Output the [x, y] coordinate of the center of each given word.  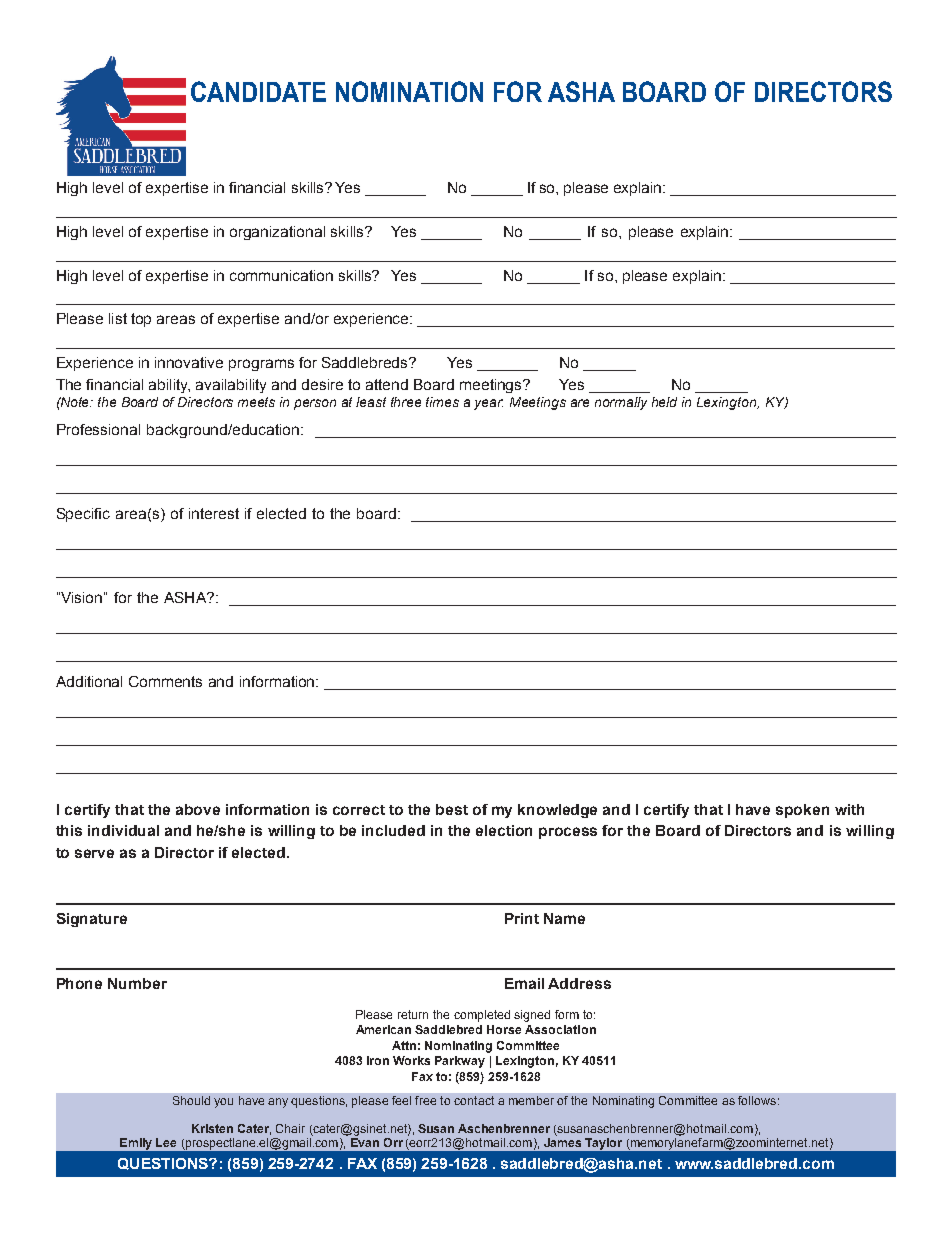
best [452, 809]
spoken [802, 811]
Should [191, 1100]
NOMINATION [409, 91]
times [442, 402]
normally [621, 403]
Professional [98, 429]
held [664, 402]
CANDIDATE [258, 91]
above [198, 809]
